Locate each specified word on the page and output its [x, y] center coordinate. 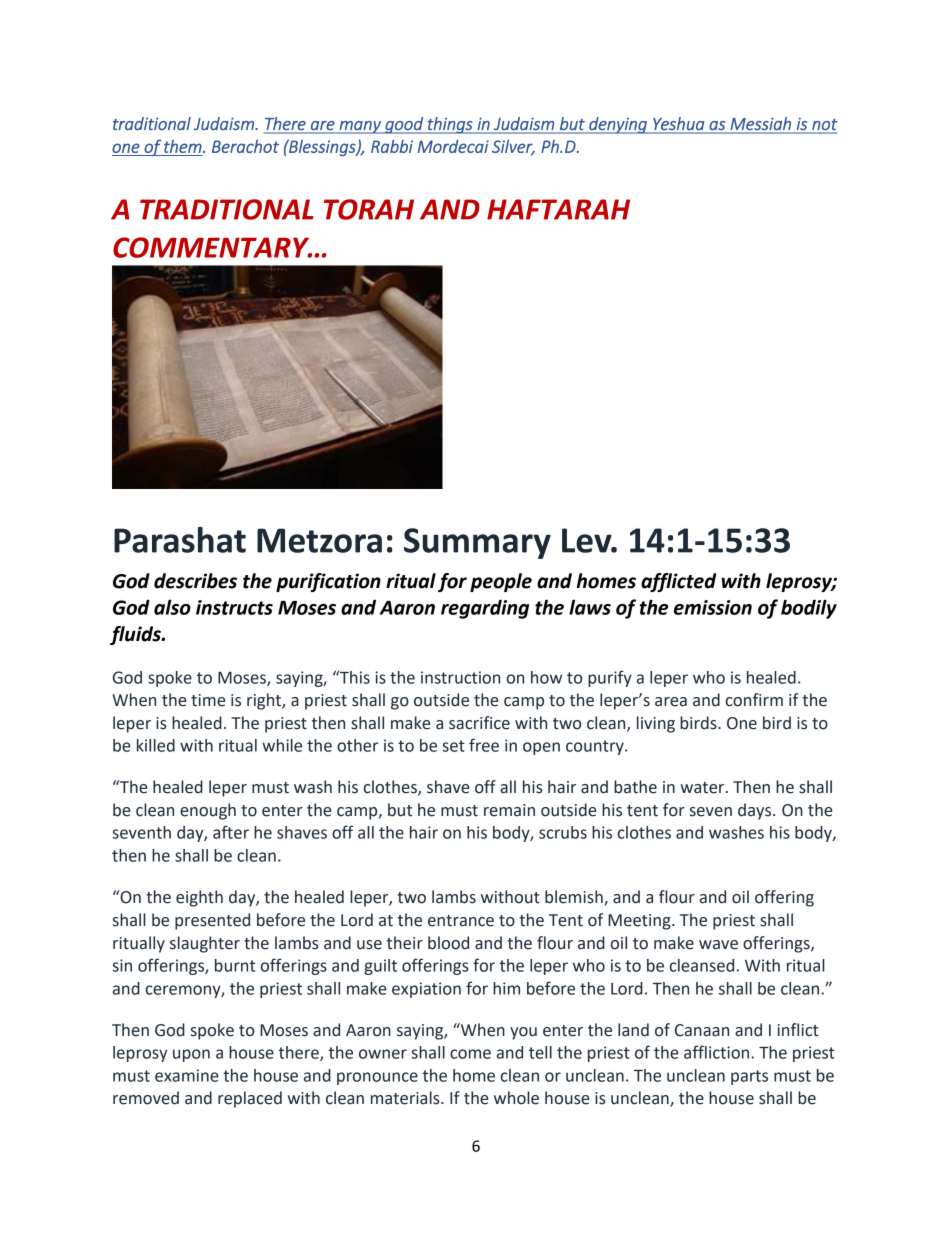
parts [749, 1077]
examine [187, 1075]
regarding [485, 609]
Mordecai [453, 146]
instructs [234, 607]
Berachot [245, 146]
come [470, 1054]
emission [713, 607]
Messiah [761, 123]
